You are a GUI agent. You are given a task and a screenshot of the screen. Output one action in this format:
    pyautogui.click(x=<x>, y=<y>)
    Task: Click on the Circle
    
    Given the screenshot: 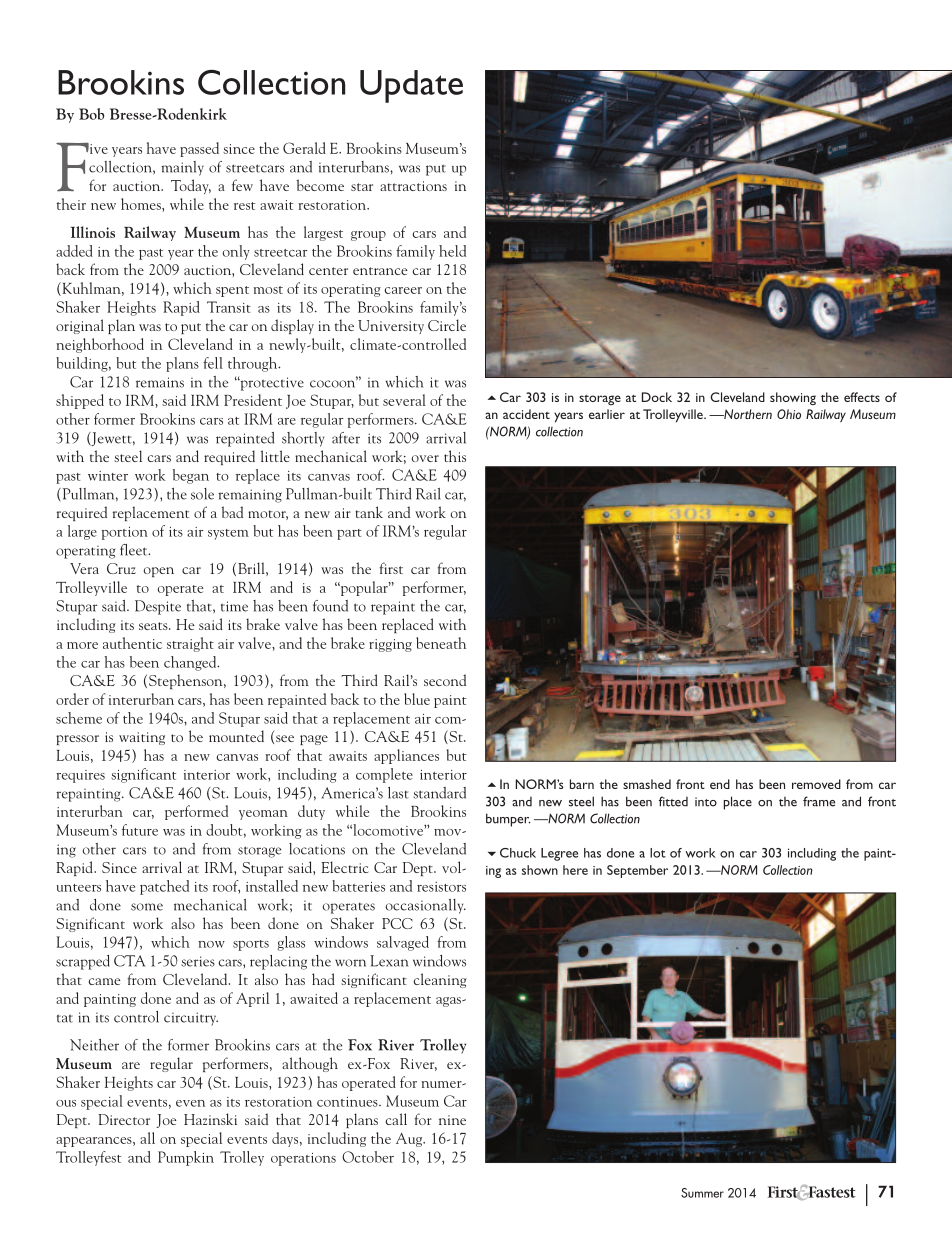 What is the action you would take?
    pyautogui.click(x=447, y=325)
